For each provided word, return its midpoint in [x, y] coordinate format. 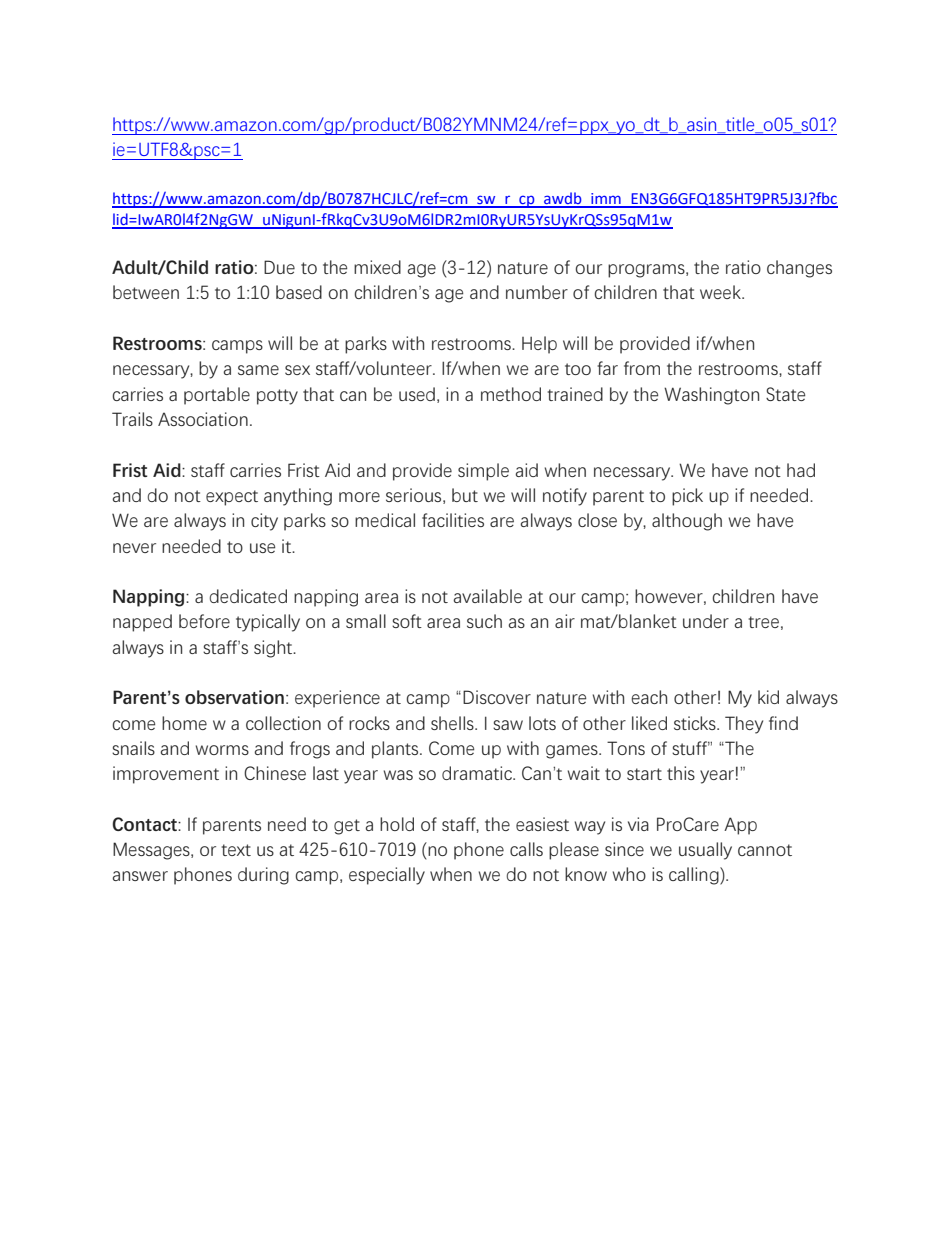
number [537, 292]
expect [232, 498]
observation [234, 697]
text [236, 850]
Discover [497, 697]
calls [526, 849]
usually [705, 851]
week [721, 292]
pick [687, 497]
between [146, 292]
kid [768, 697]
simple [483, 472]
